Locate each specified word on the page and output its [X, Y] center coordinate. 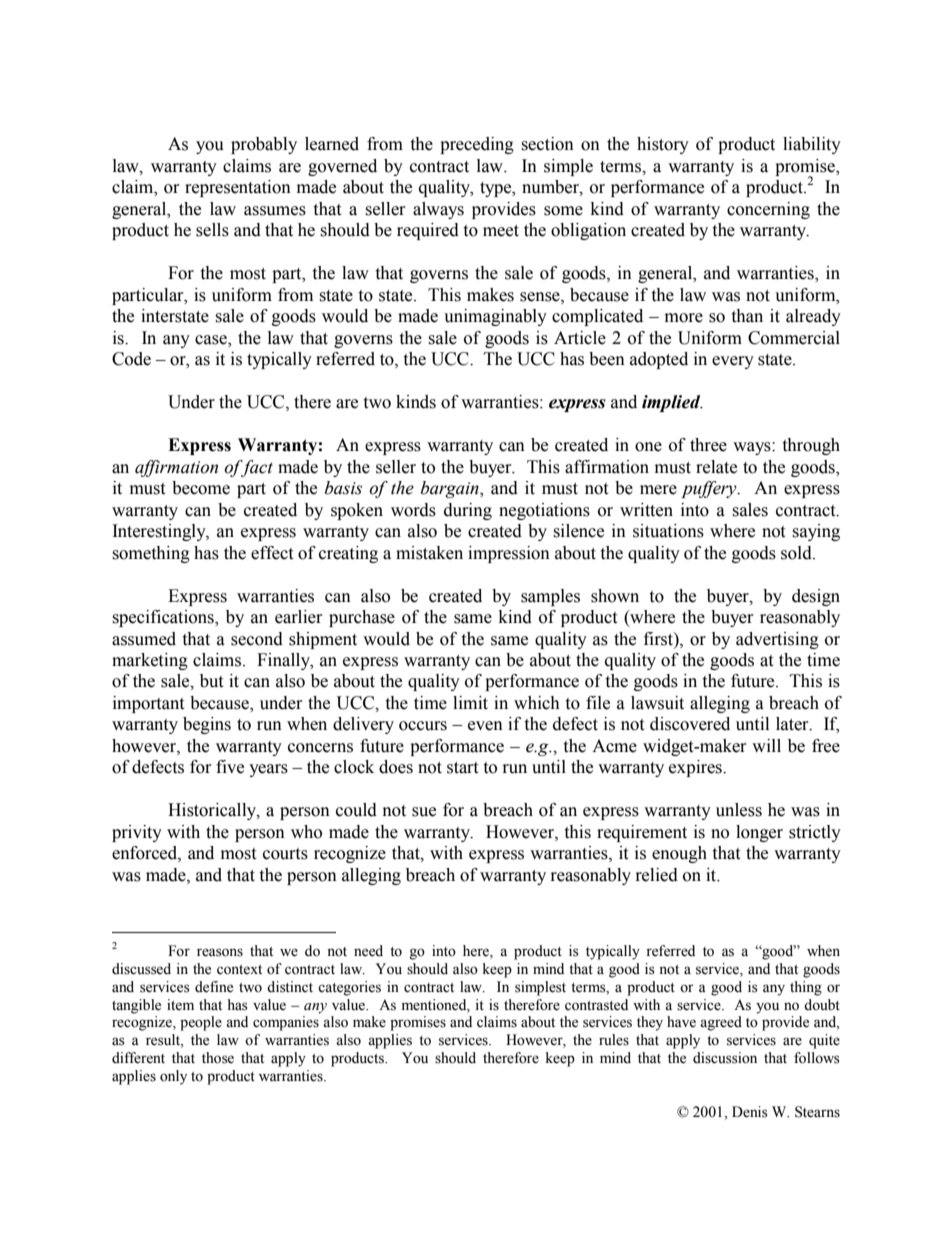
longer [759, 833]
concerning [768, 210]
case [212, 340]
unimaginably [495, 317]
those [218, 1058]
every [733, 362]
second [257, 639]
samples [550, 597]
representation [238, 188]
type [497, 189]
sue [424, 812]
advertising [777, 640]
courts [285, 854]
